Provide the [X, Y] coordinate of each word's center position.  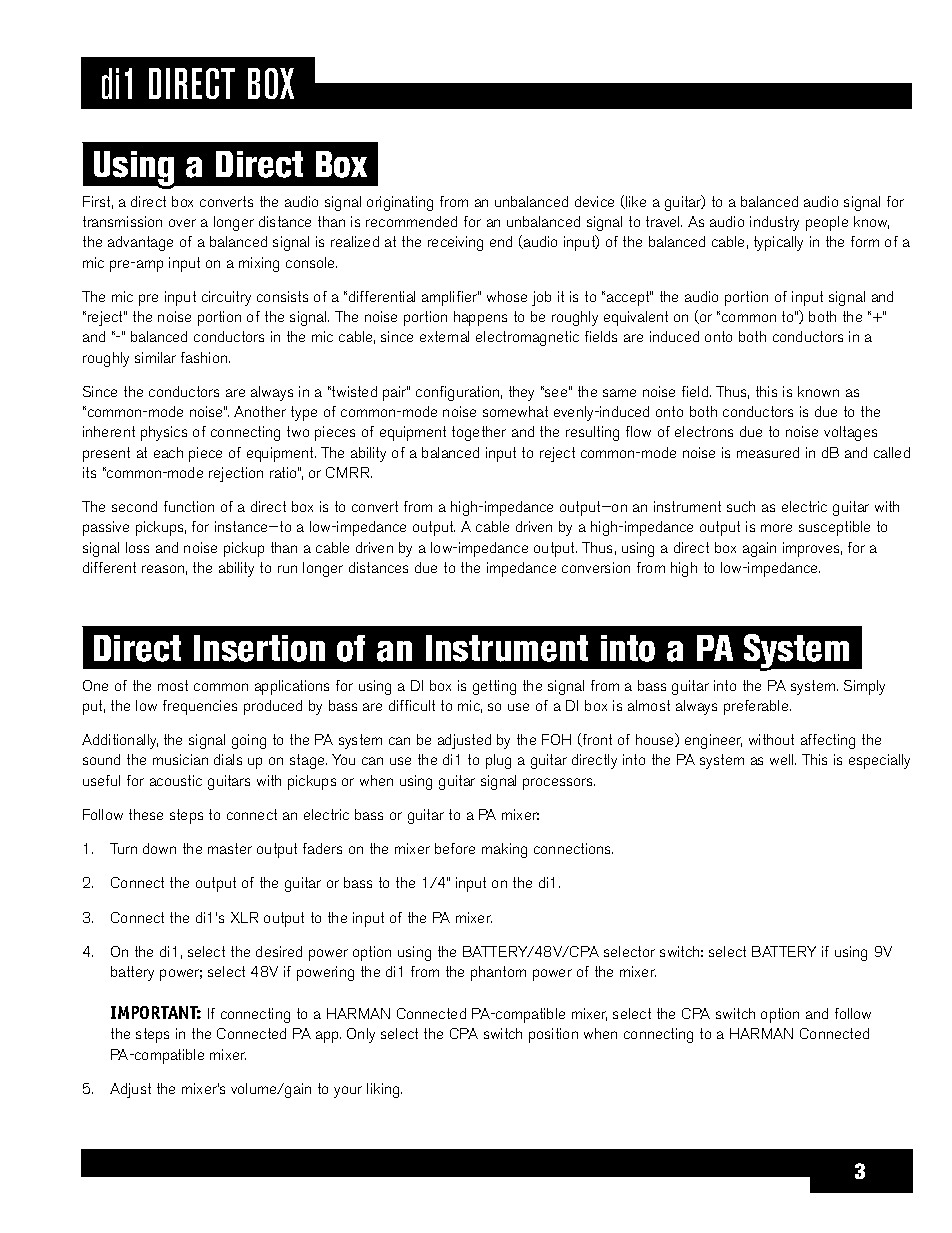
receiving [455, 243]
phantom [498, 973]
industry [774, 223]
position [553, 1035]
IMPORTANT [156, 1012]
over [182, 223]
